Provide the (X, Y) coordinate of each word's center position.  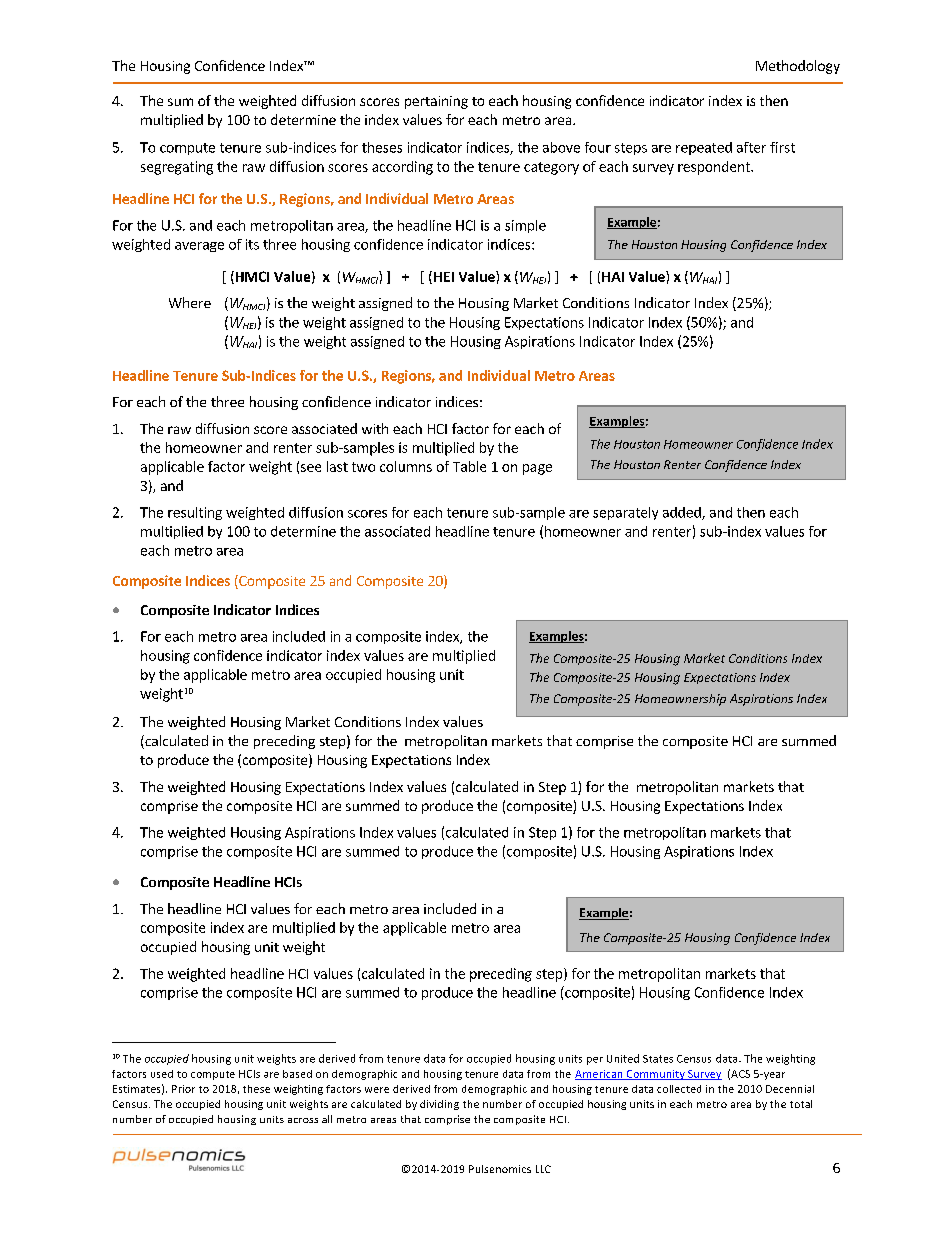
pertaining (436, 102)
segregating (177, 168)
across (303, 1120)
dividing (439, 1105)
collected (679, 1089)
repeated (704, 148)
